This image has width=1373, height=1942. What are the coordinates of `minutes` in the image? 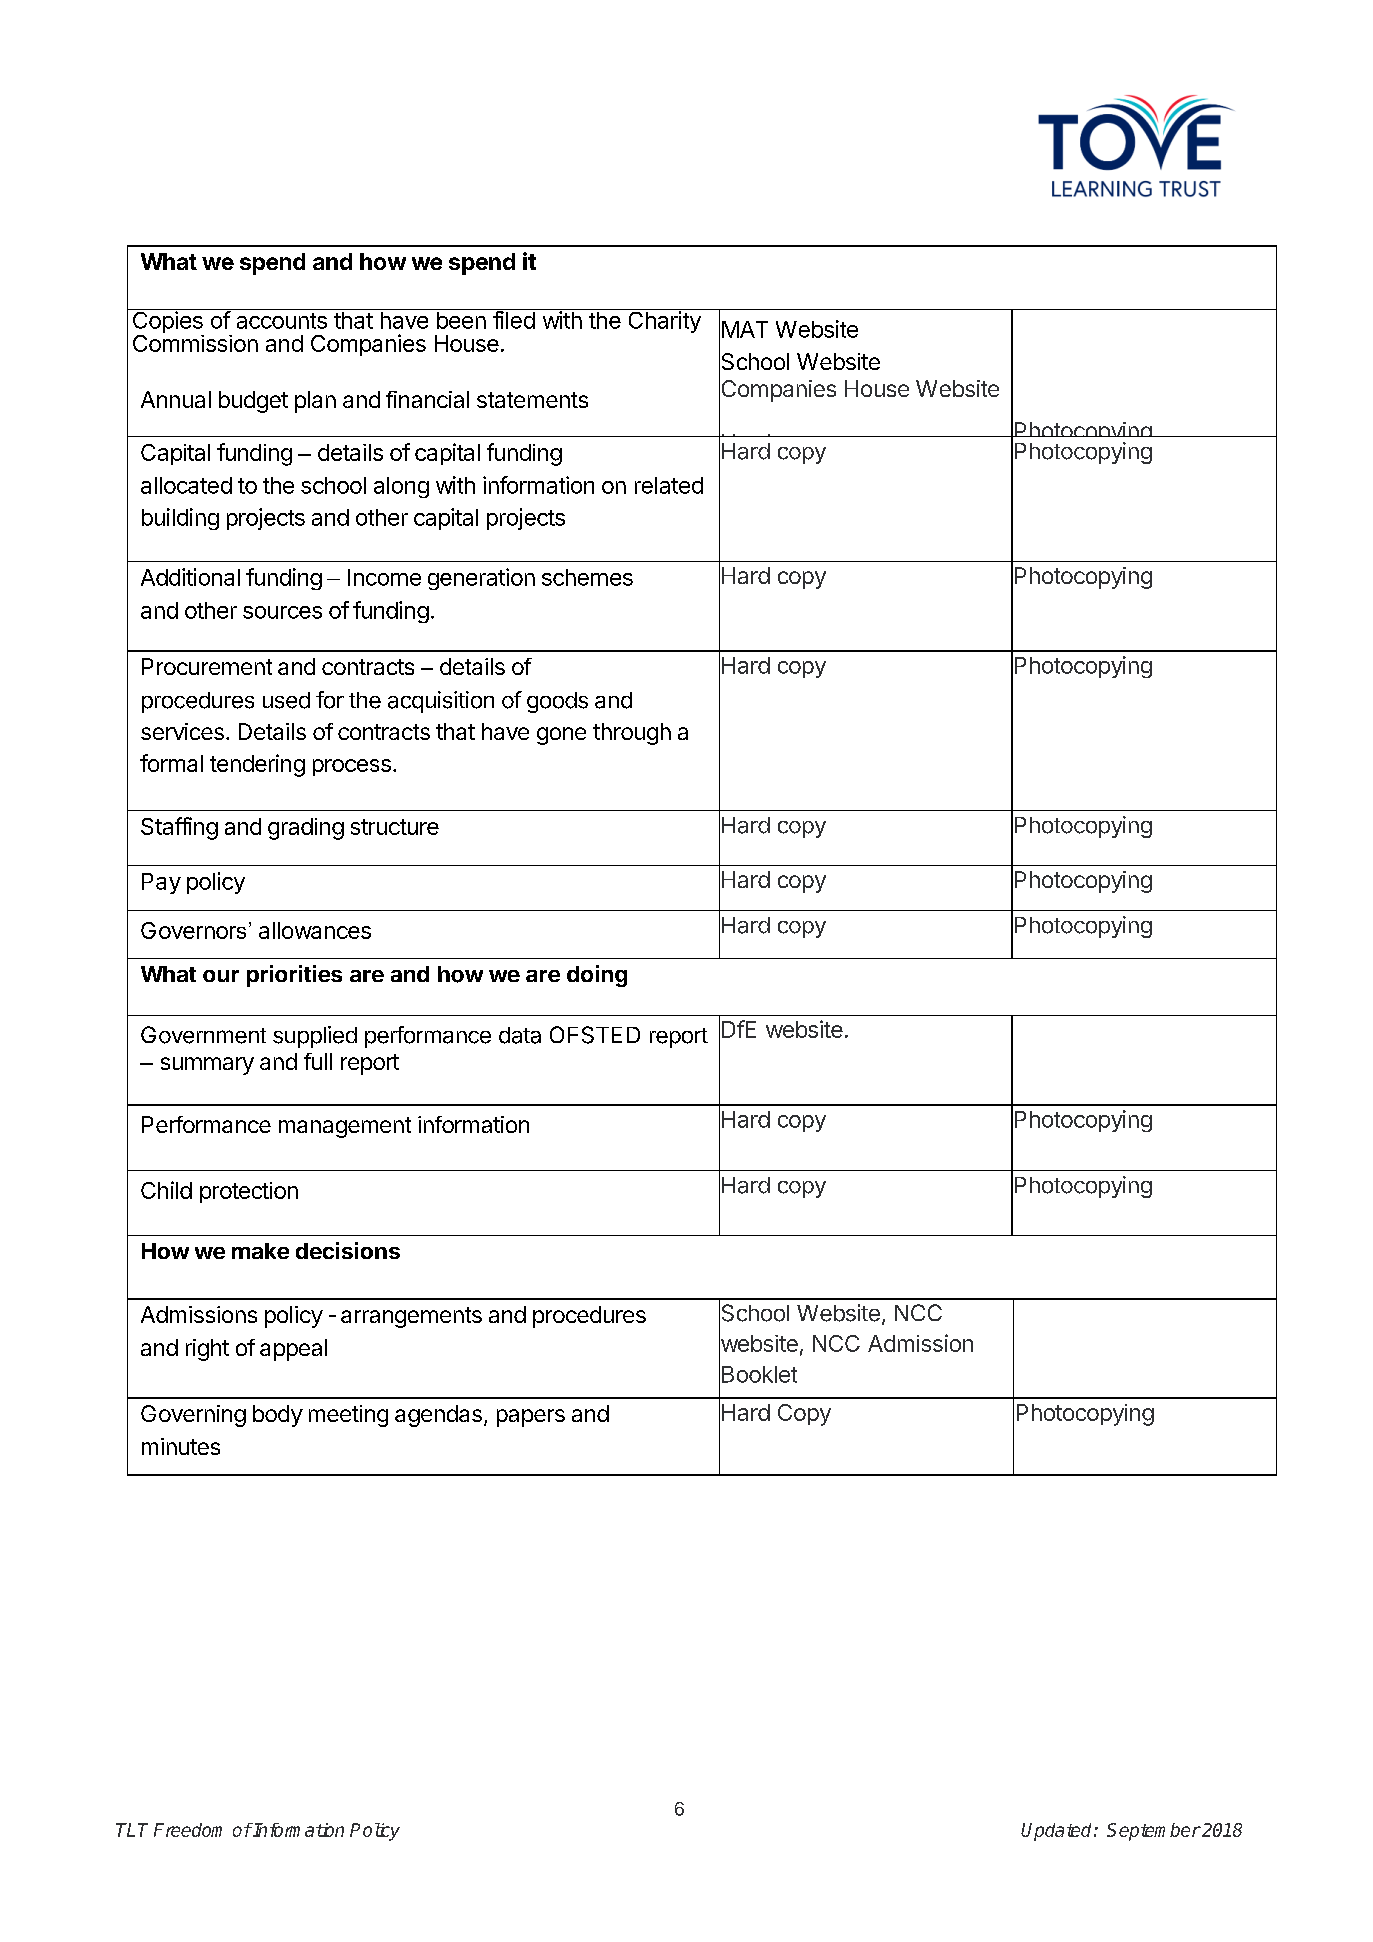 It's located at (181, 1446).
